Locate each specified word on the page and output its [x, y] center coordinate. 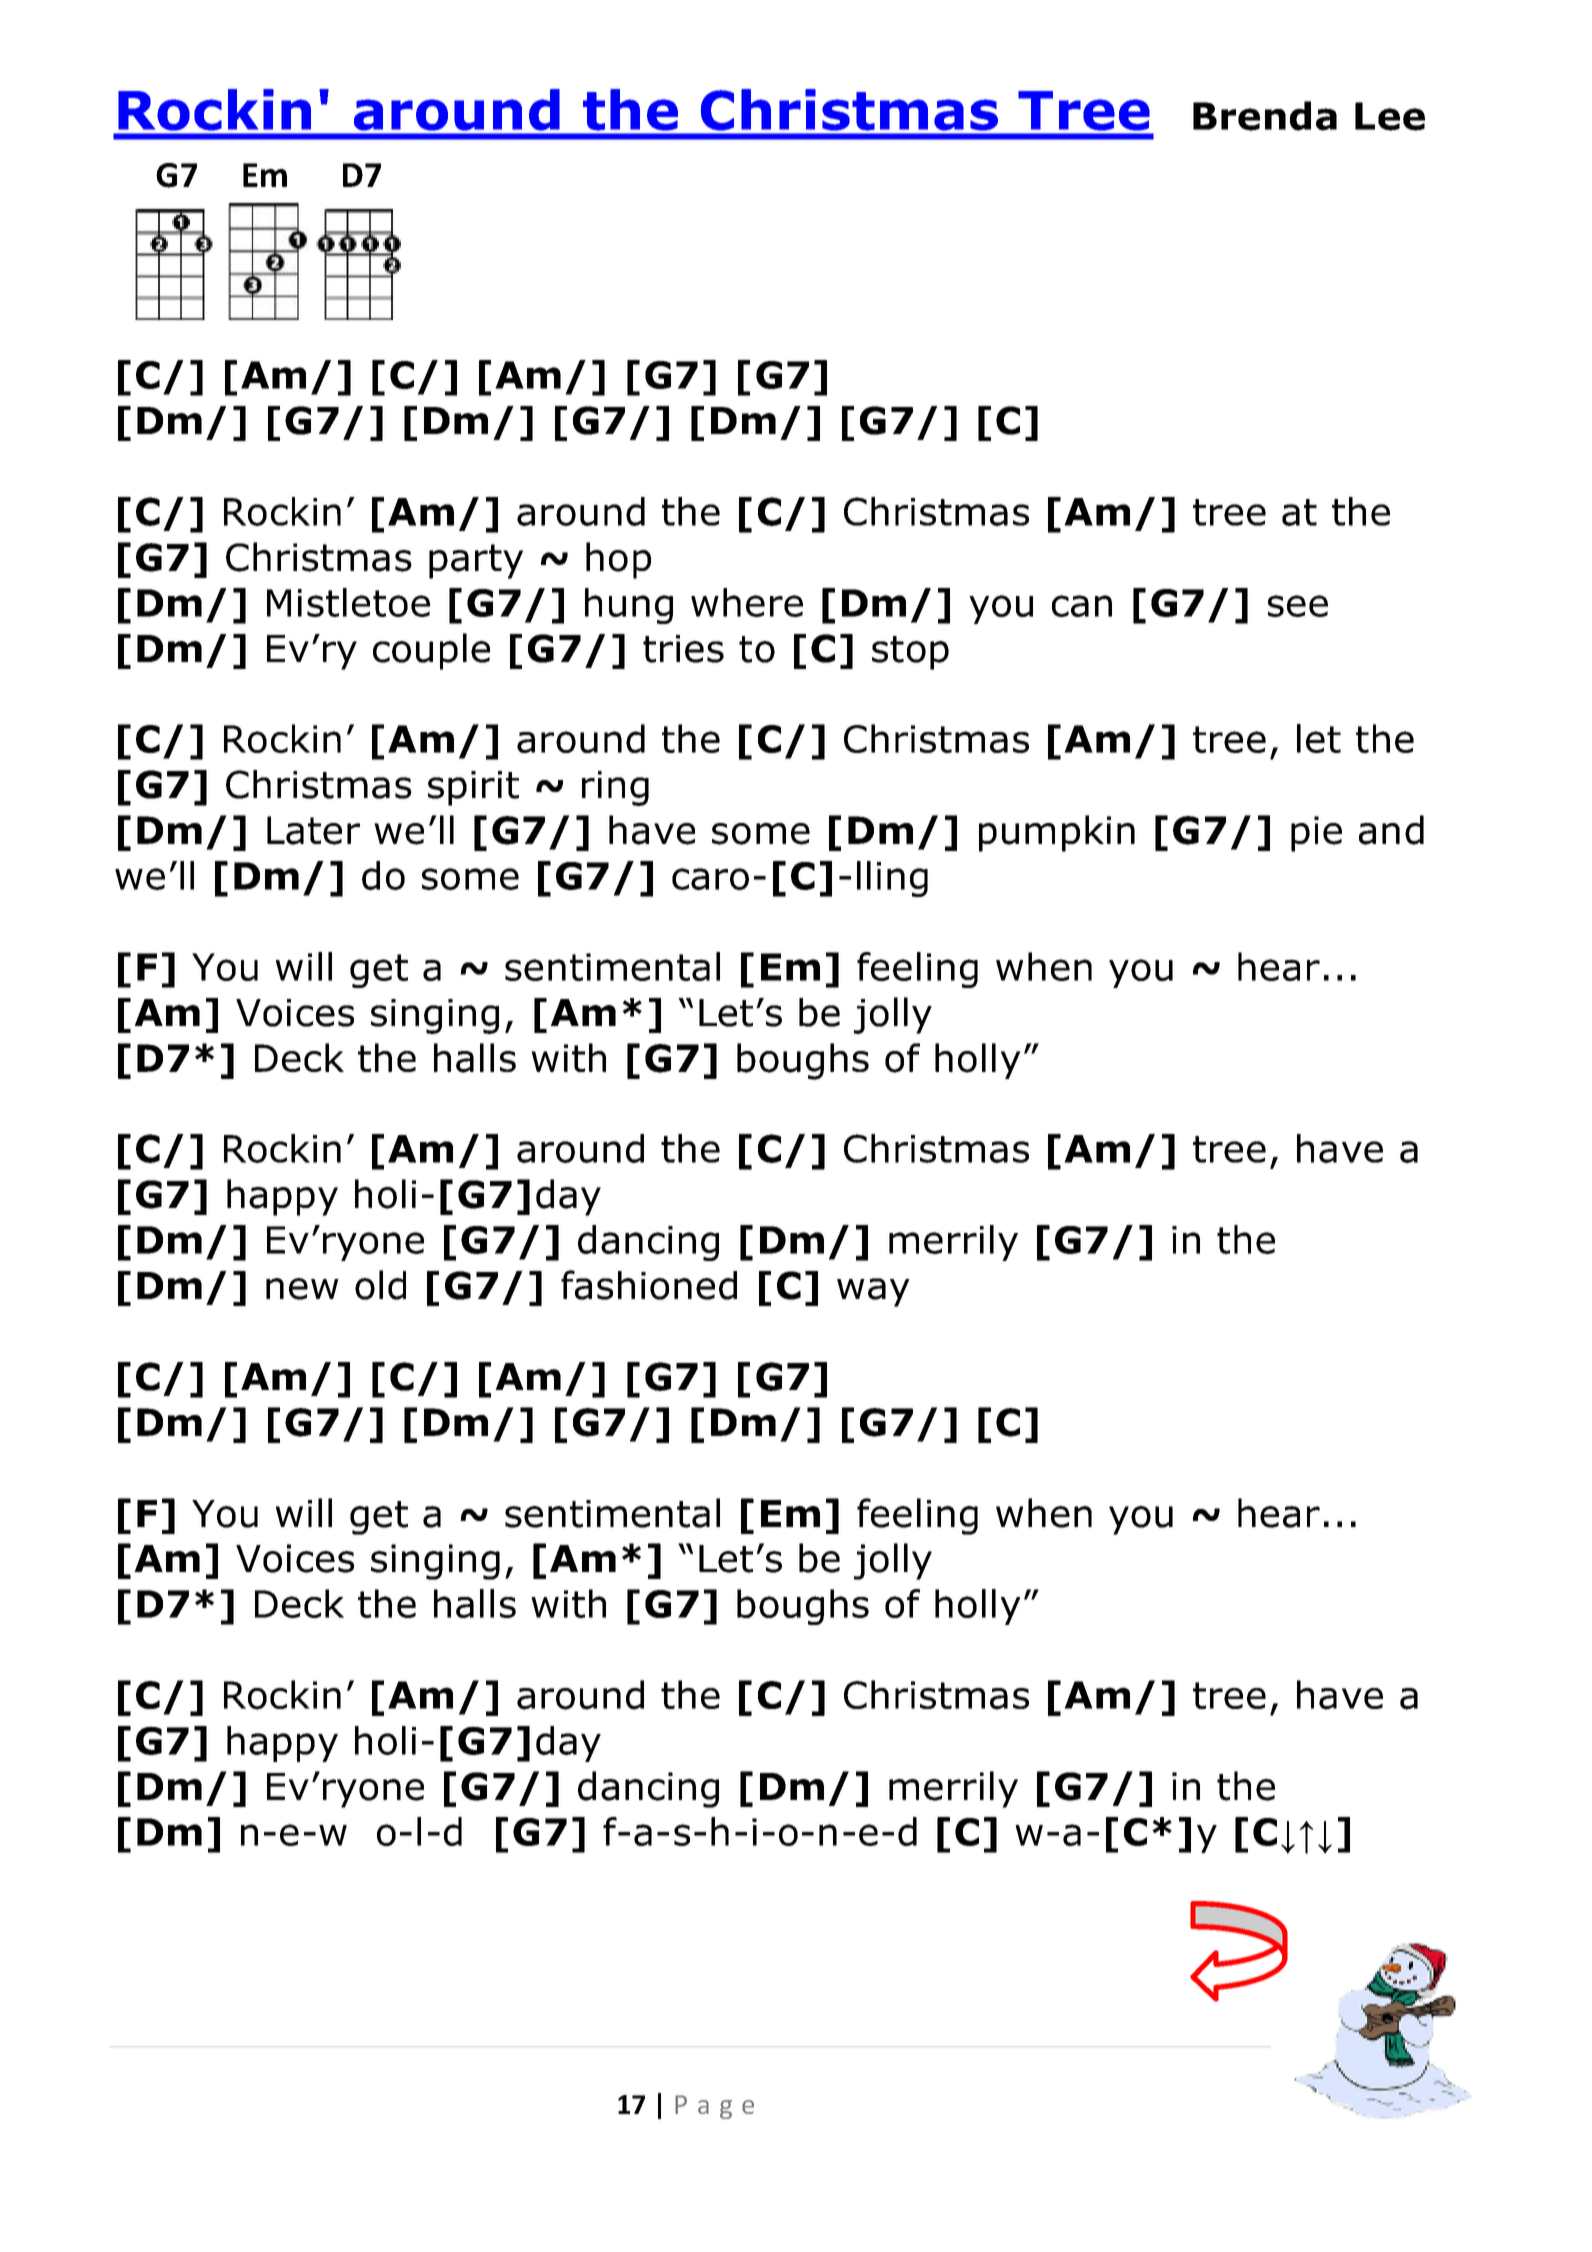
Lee [1390, 116]
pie [1316, 834]
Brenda [1265, 116]
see [1298, 606]
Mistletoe [348, 602]
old [380, 1285]
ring [615, 788]
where [747, 602]
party [476, 561]
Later [313, 830]
